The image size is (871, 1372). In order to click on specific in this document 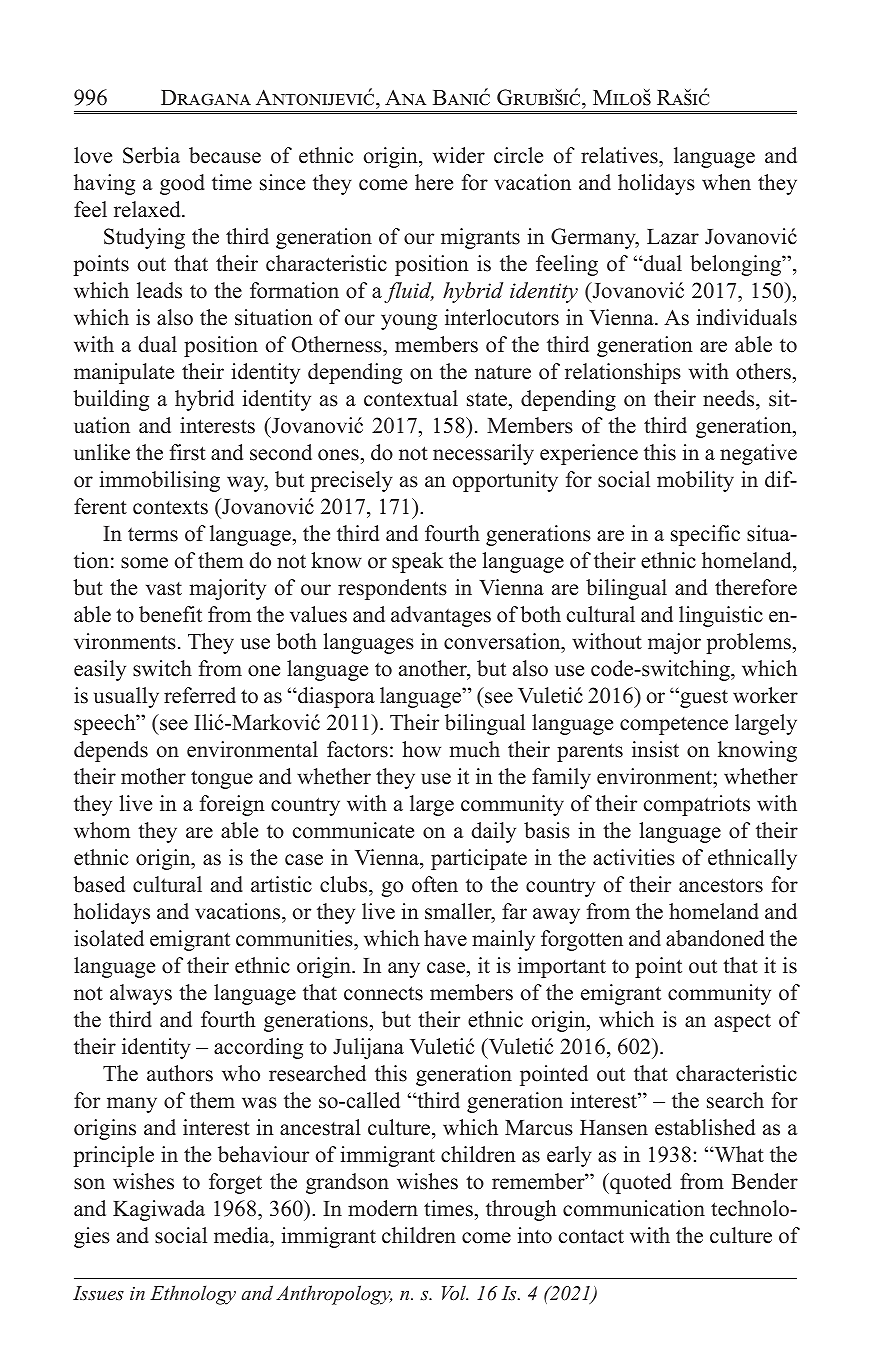, I will do `click(705, 535)`.
